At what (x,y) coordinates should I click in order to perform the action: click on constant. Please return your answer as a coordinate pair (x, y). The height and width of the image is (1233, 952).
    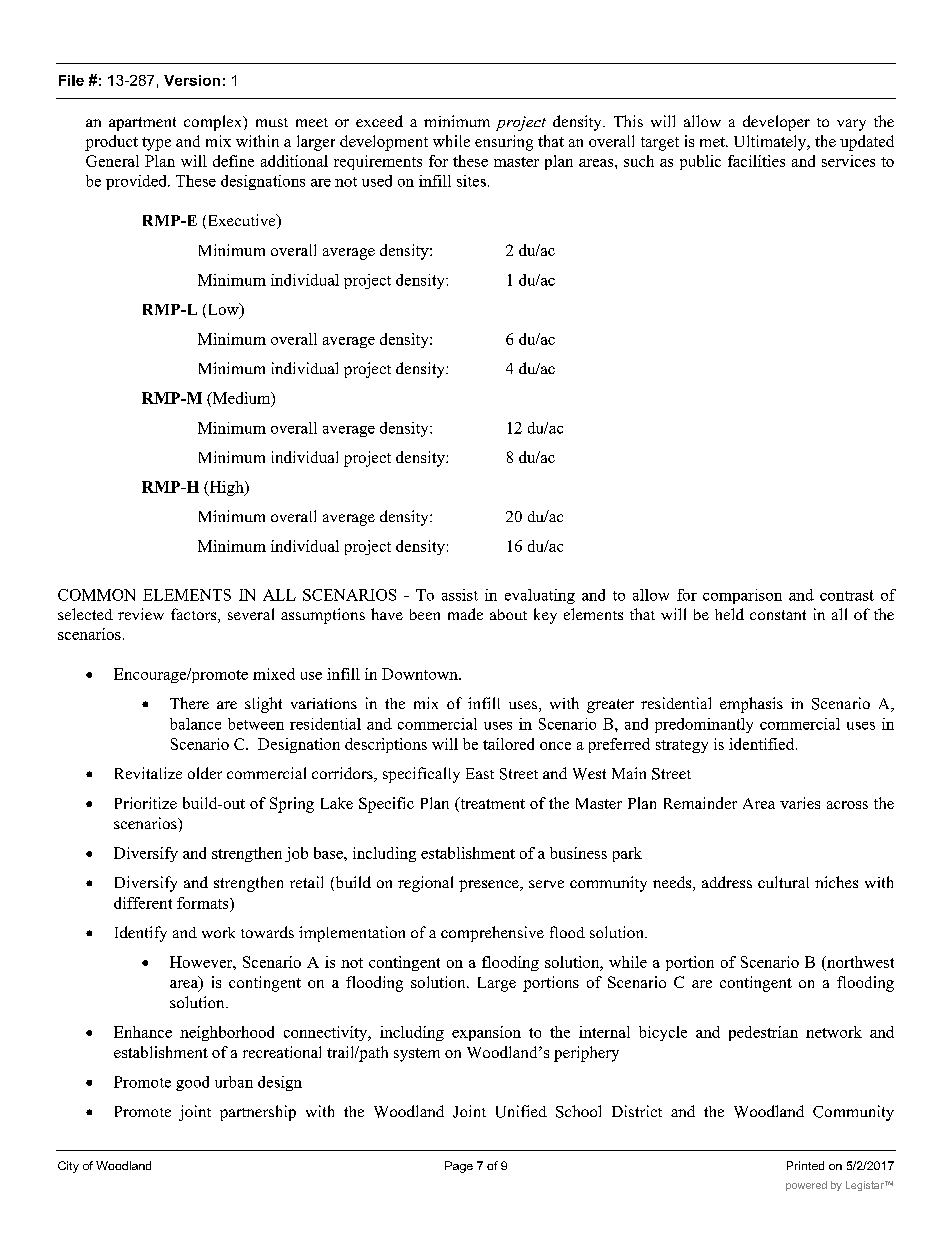
    Looking at the image, I should click on (778, 615).
